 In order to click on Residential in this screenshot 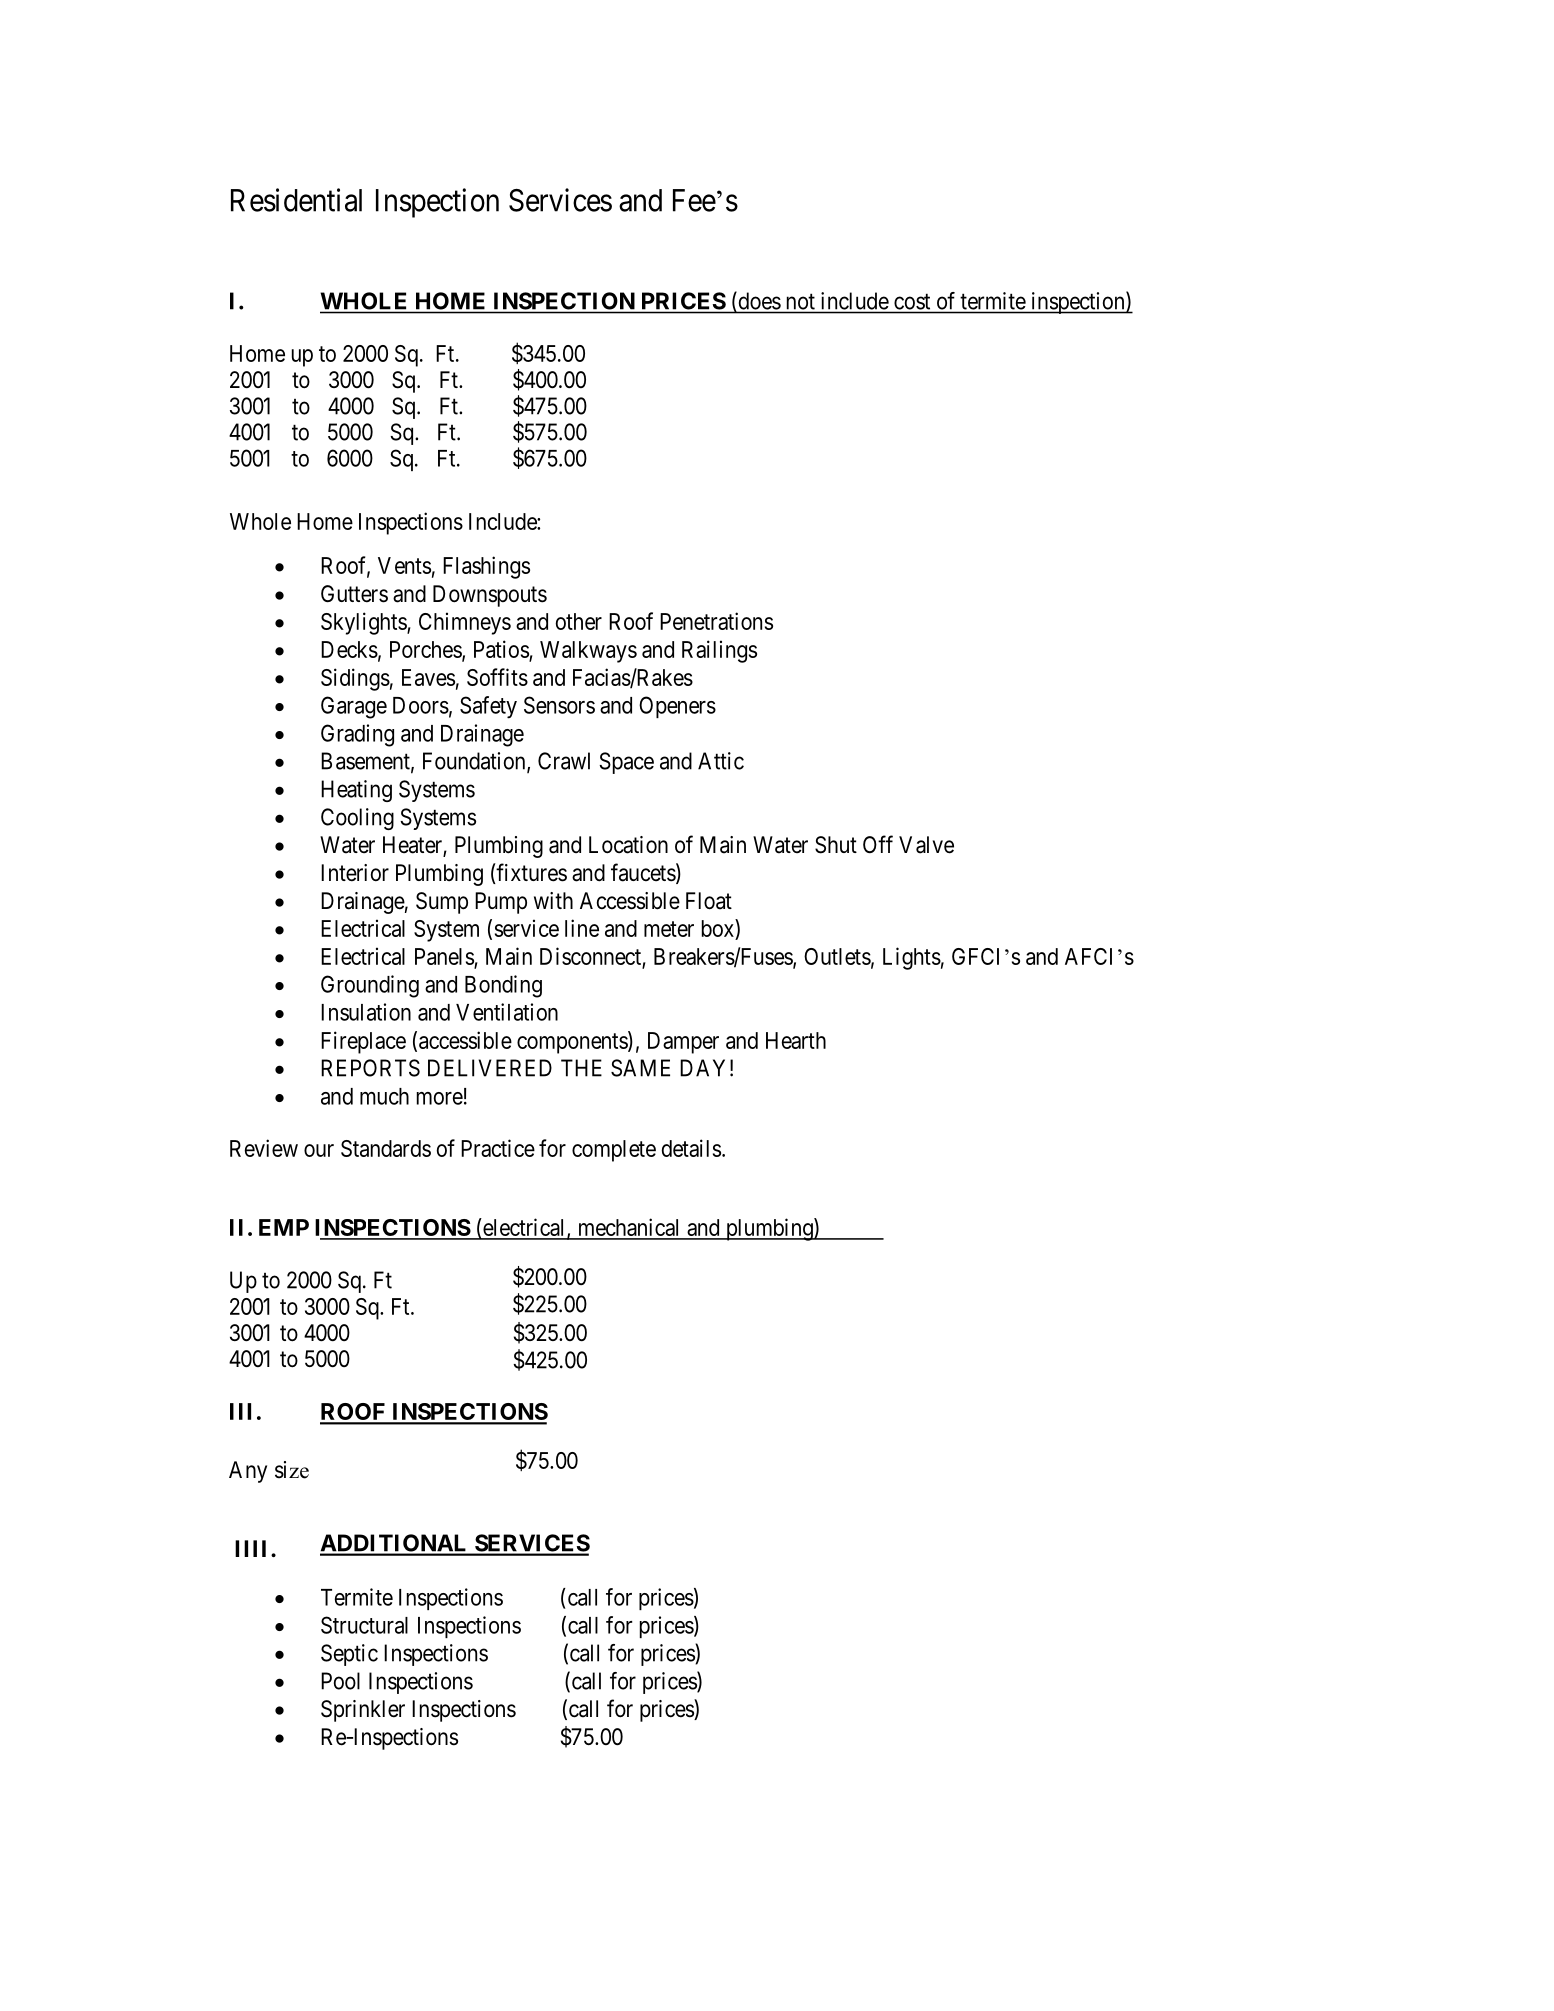, I will do `click(296, 200)`.
